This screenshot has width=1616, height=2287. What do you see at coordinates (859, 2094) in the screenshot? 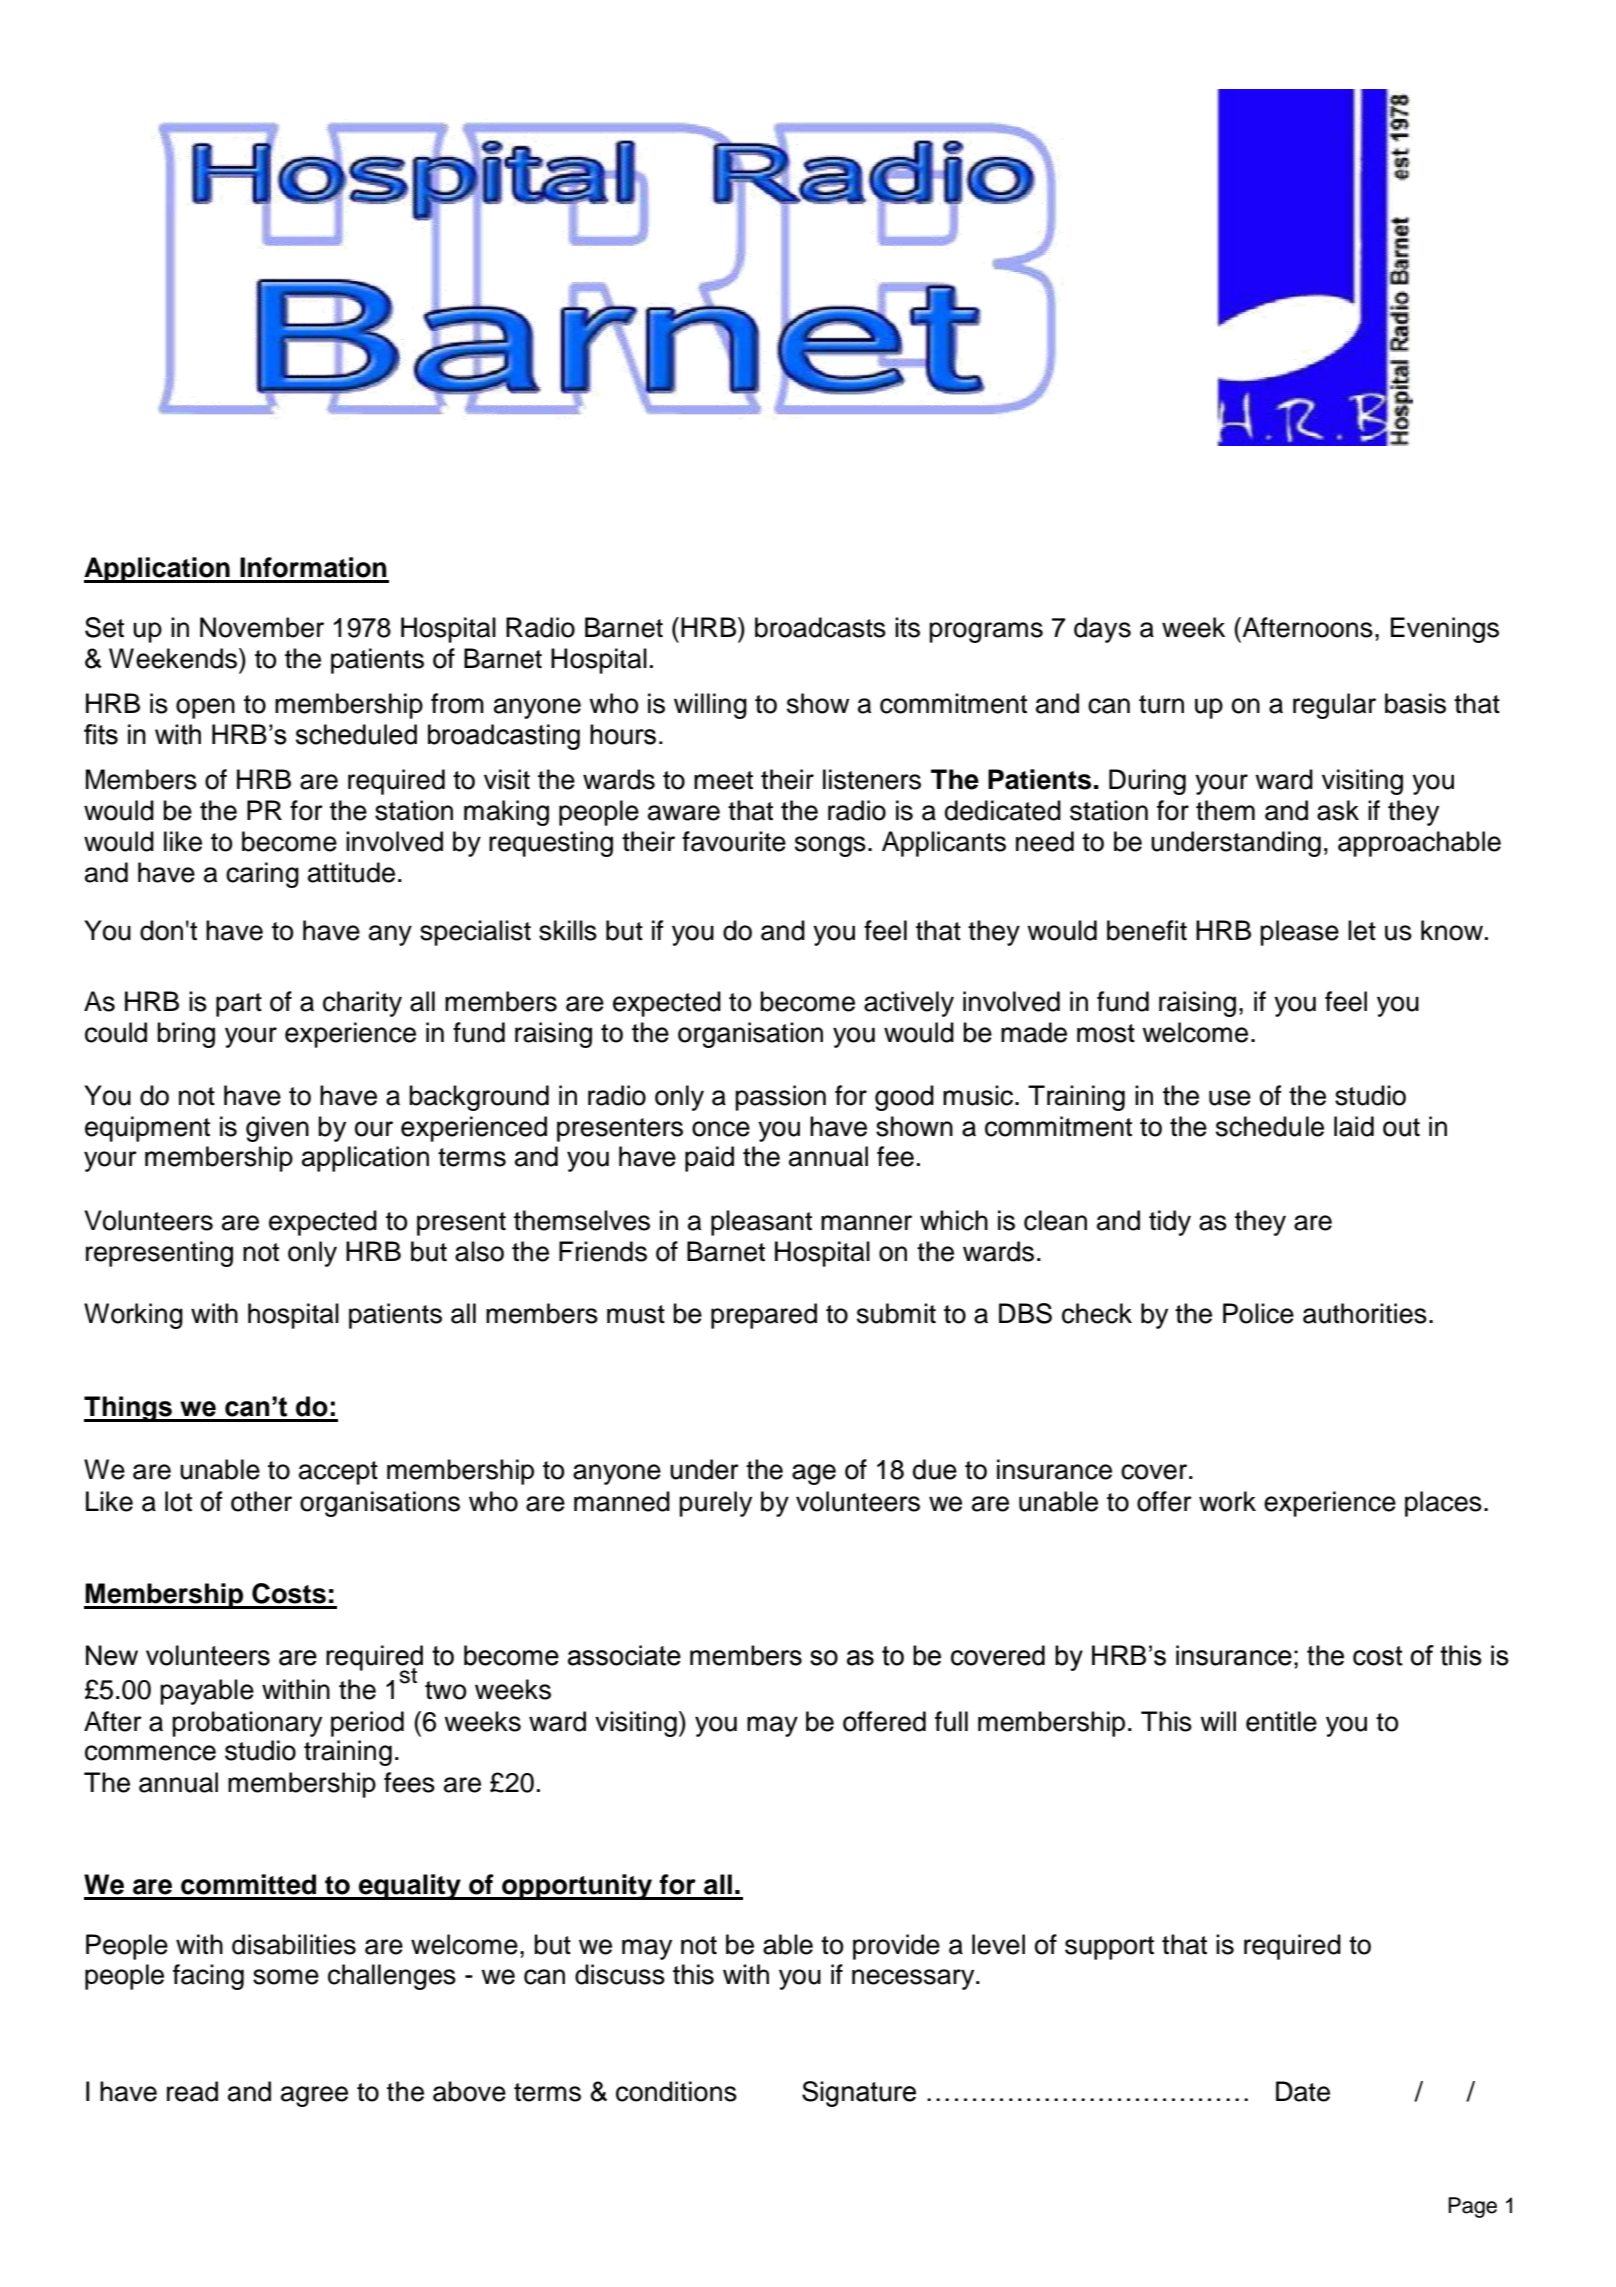
I see `Signature` at bounding box center [859, 2094].
